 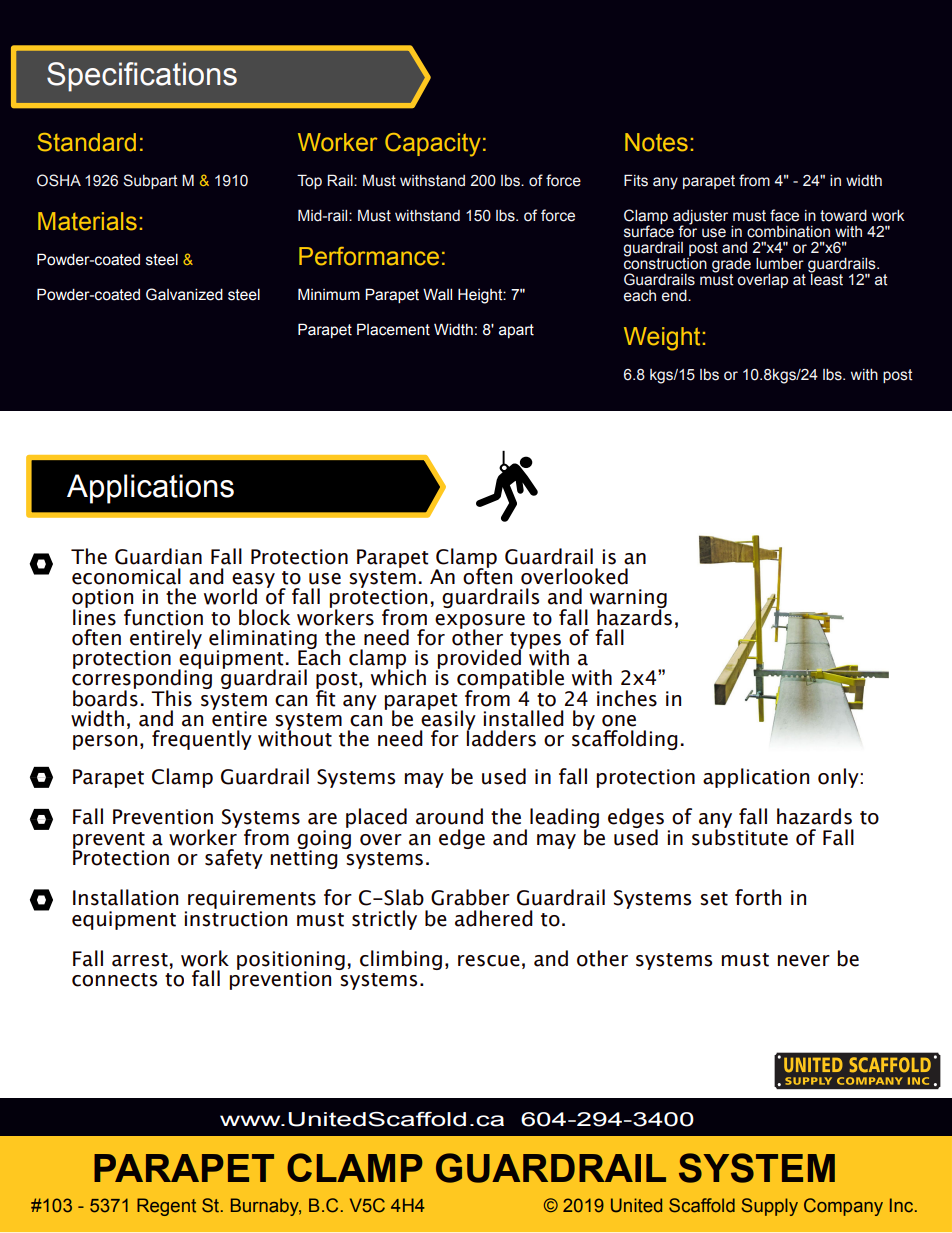 I want to click on Wall, so click(x=437, y=294).
